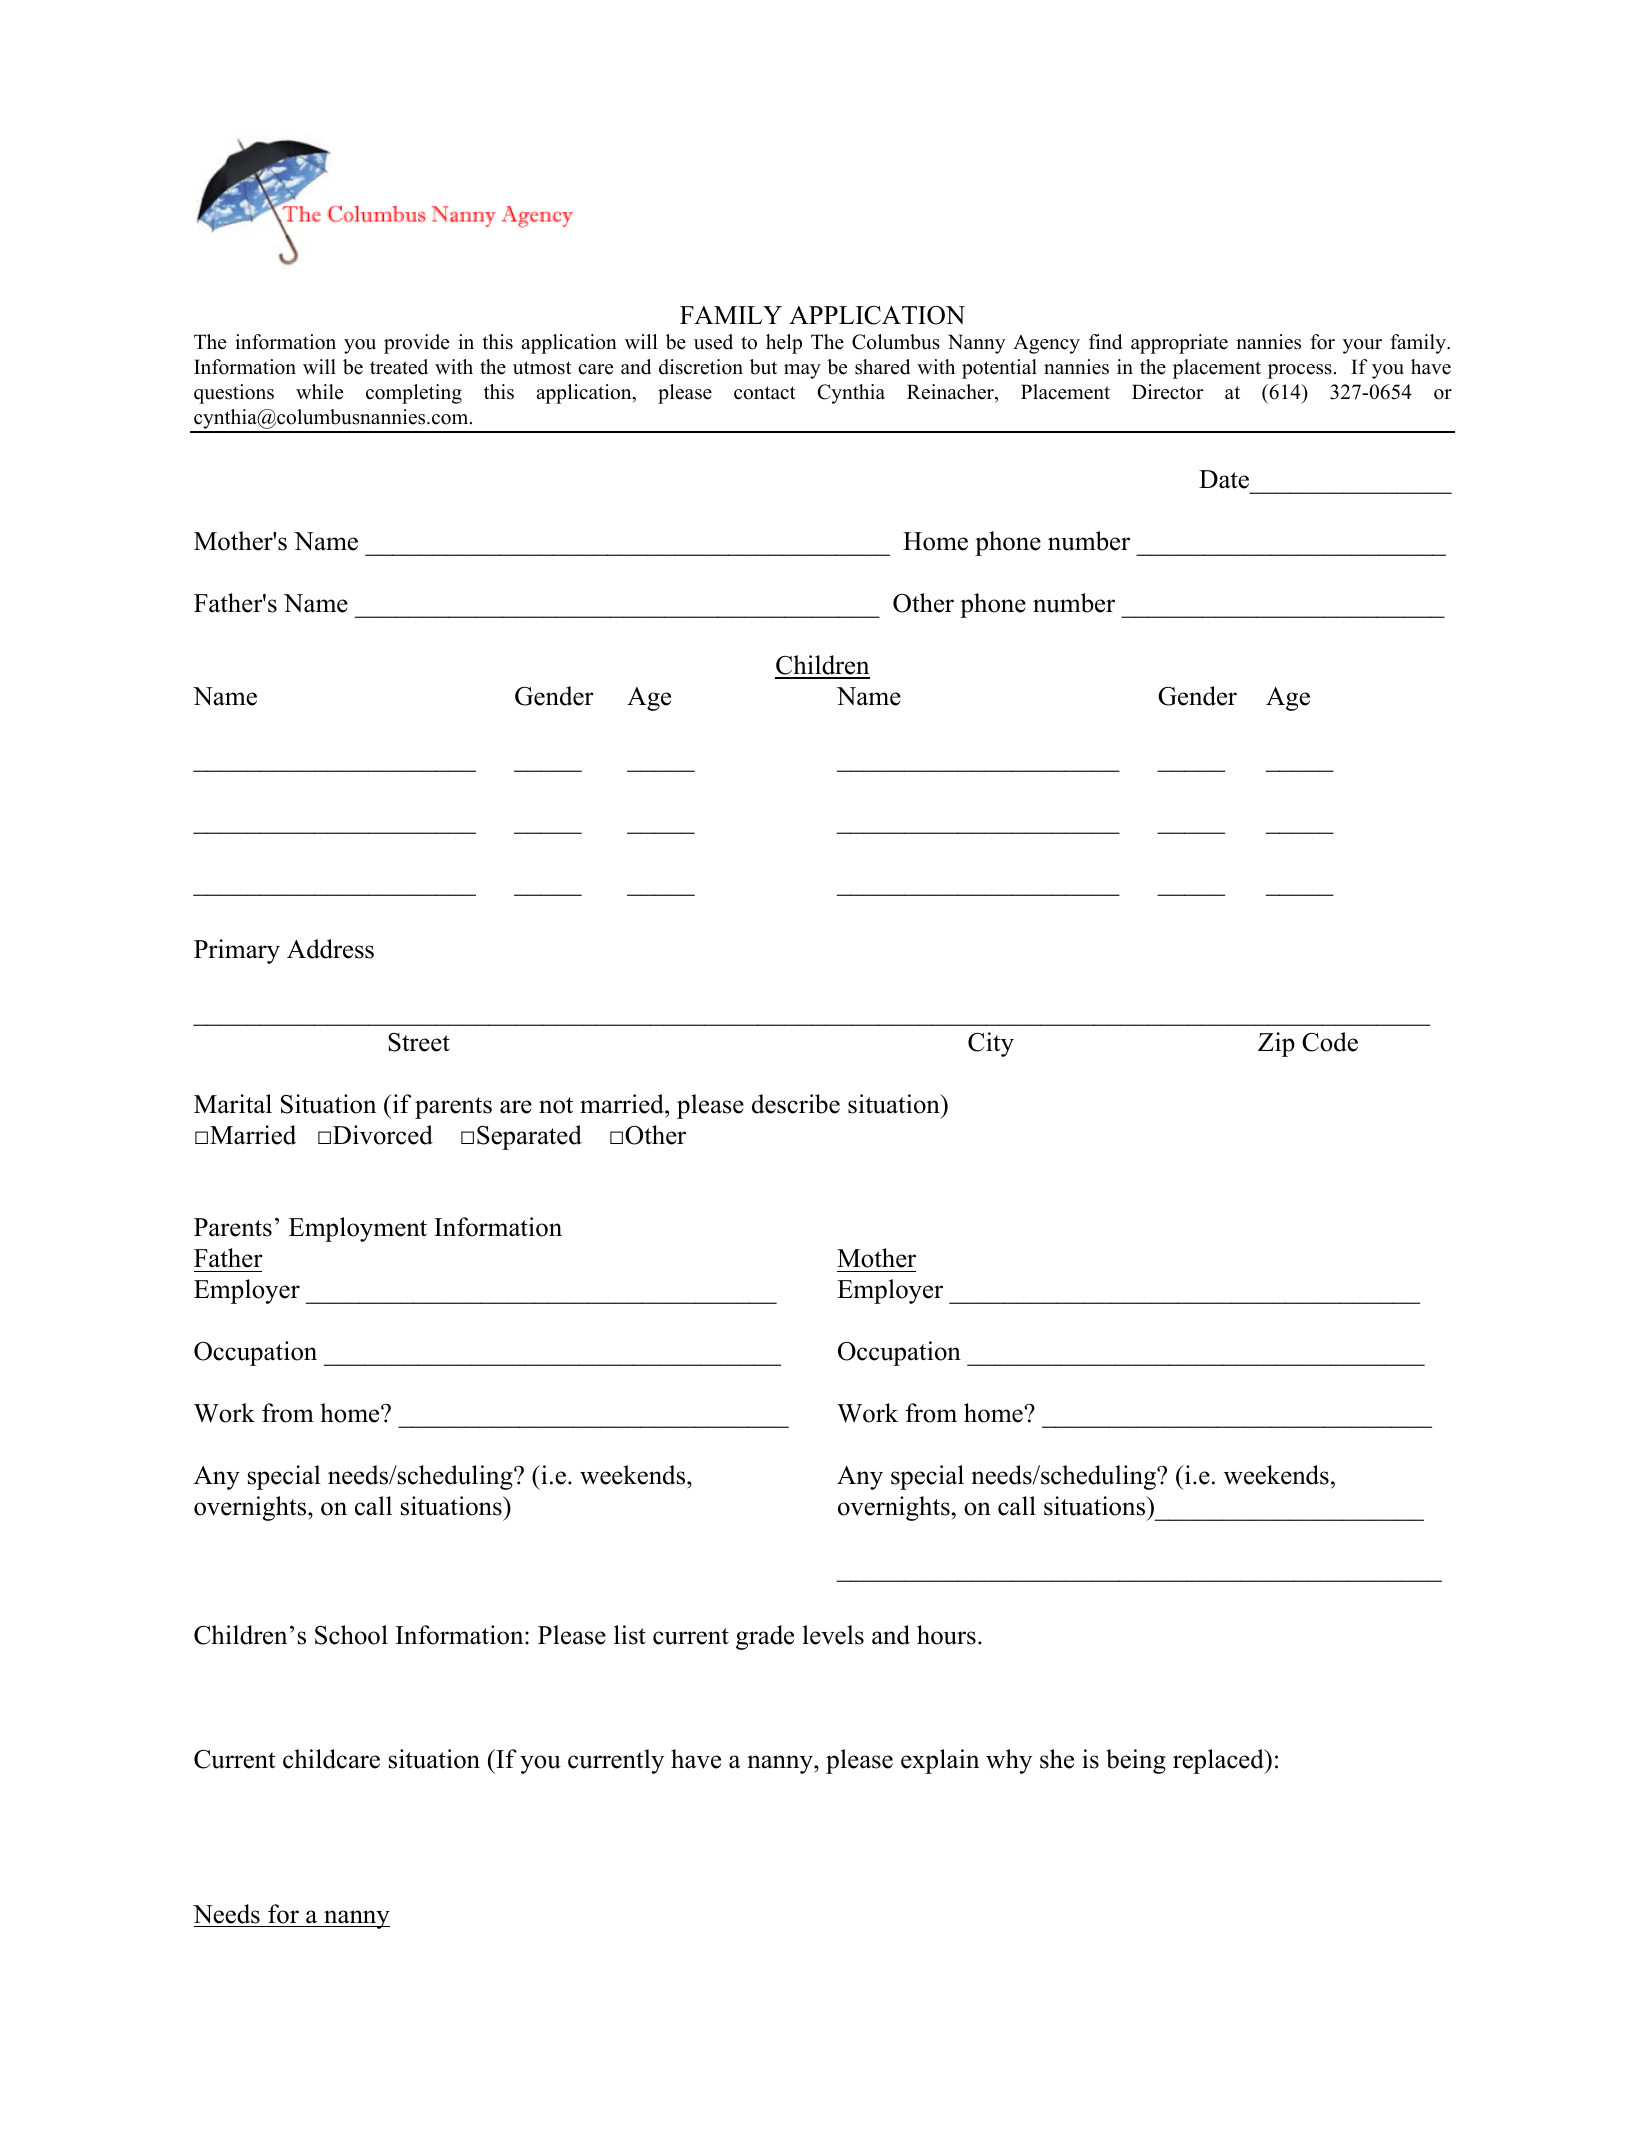 The image size is (1645, 2129). I want to click on Street, so click(419, 1042).
